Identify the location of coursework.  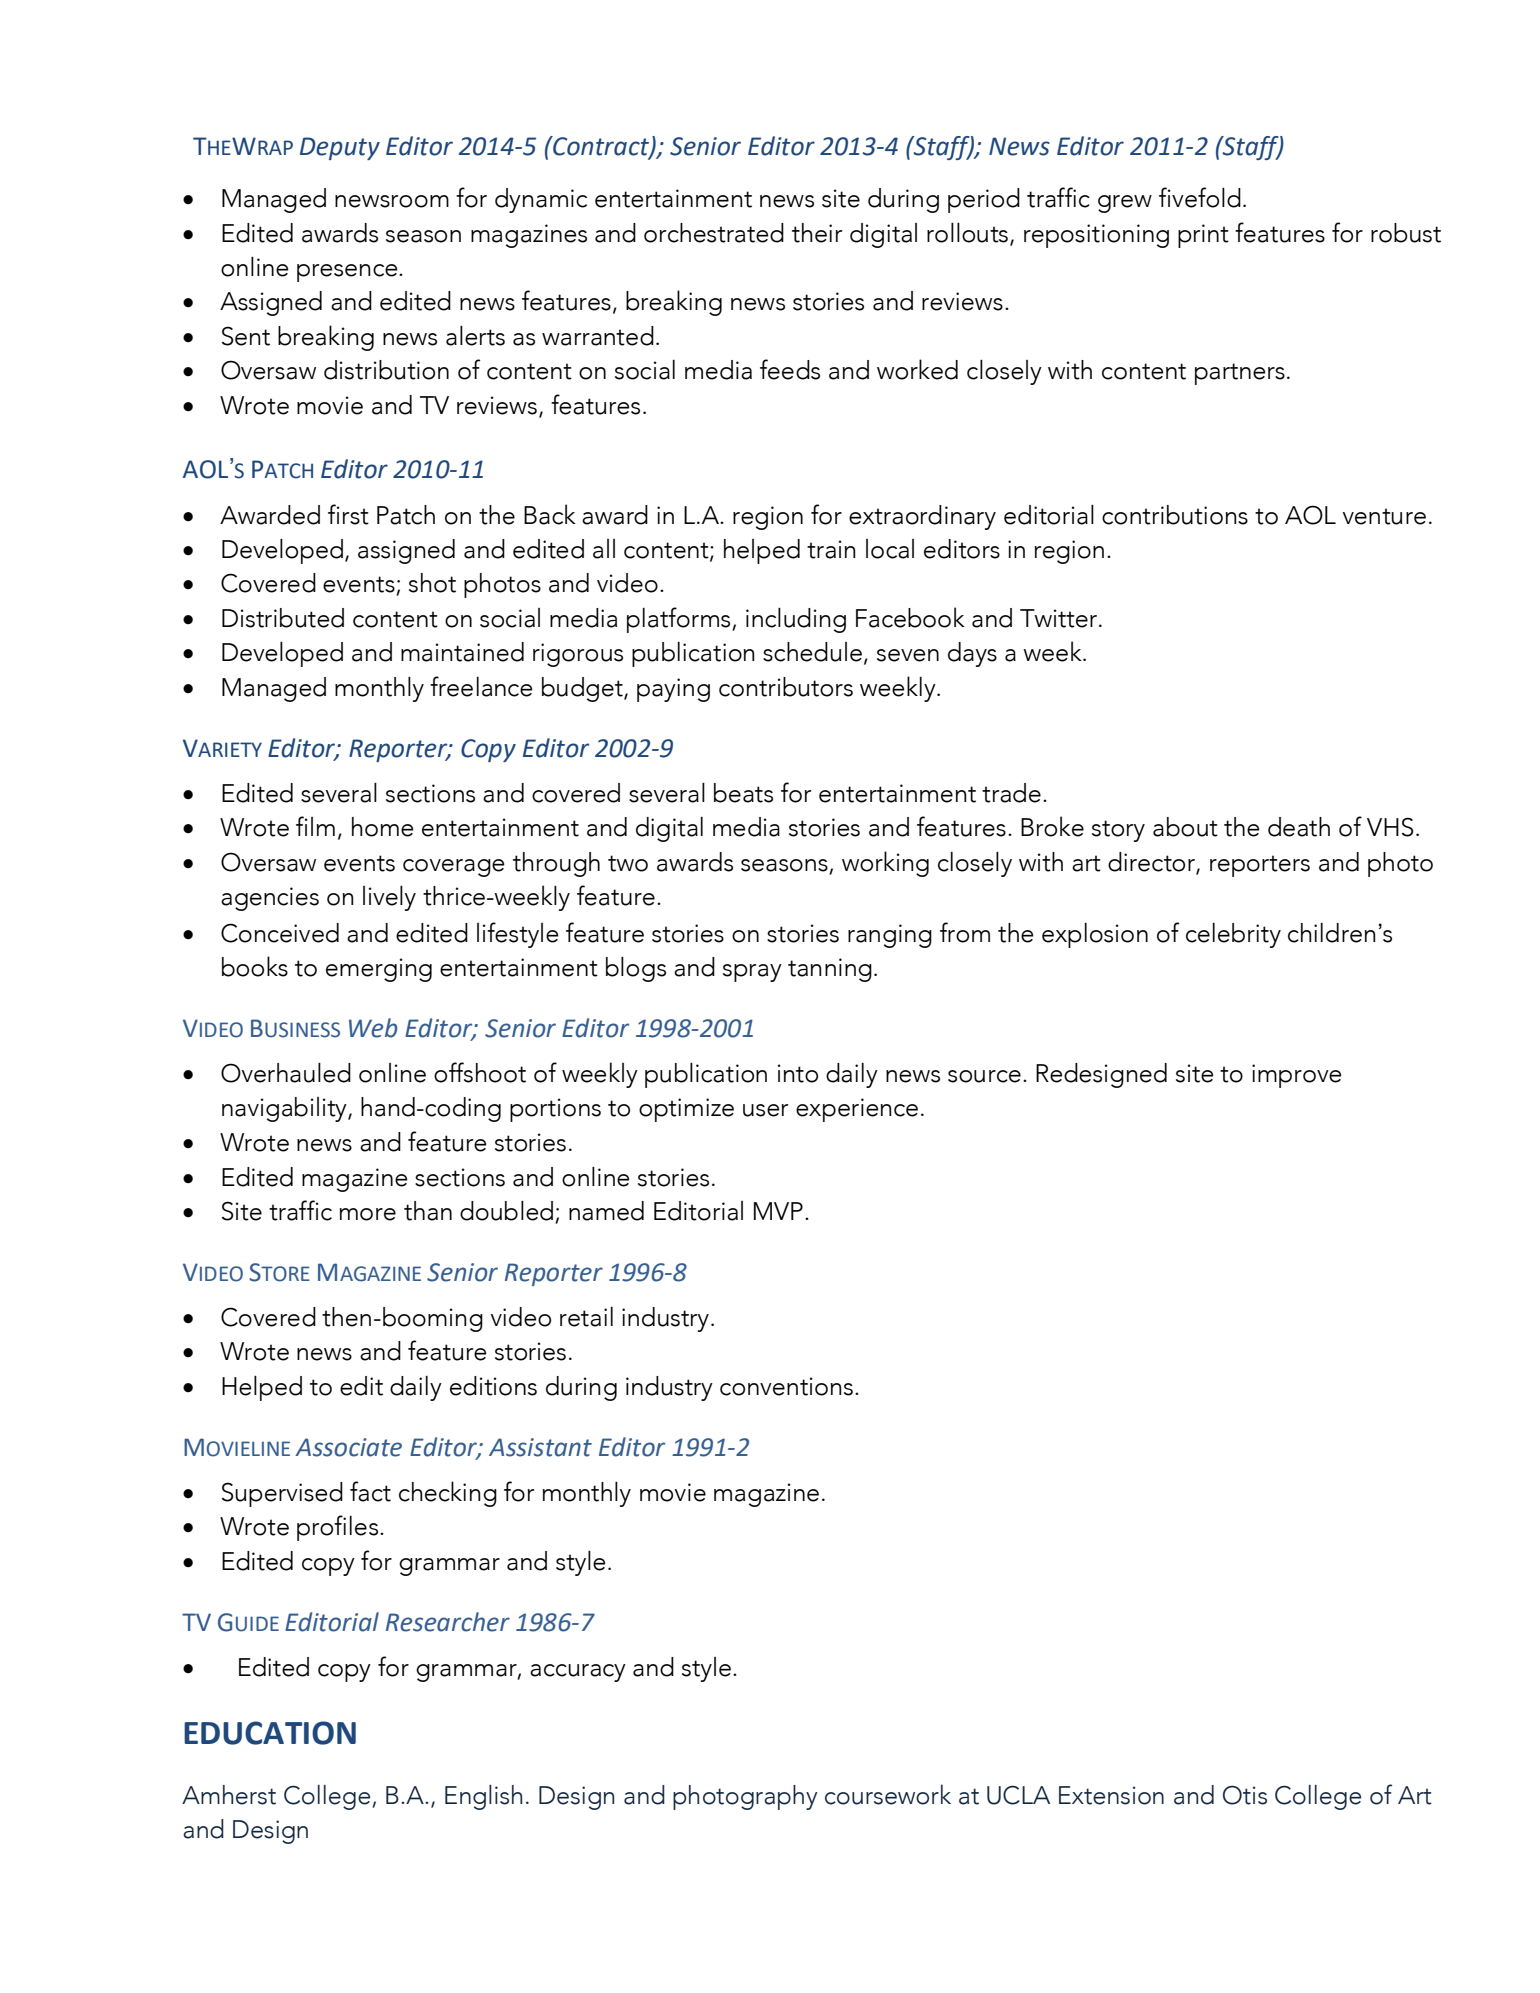
(888, 1794).
